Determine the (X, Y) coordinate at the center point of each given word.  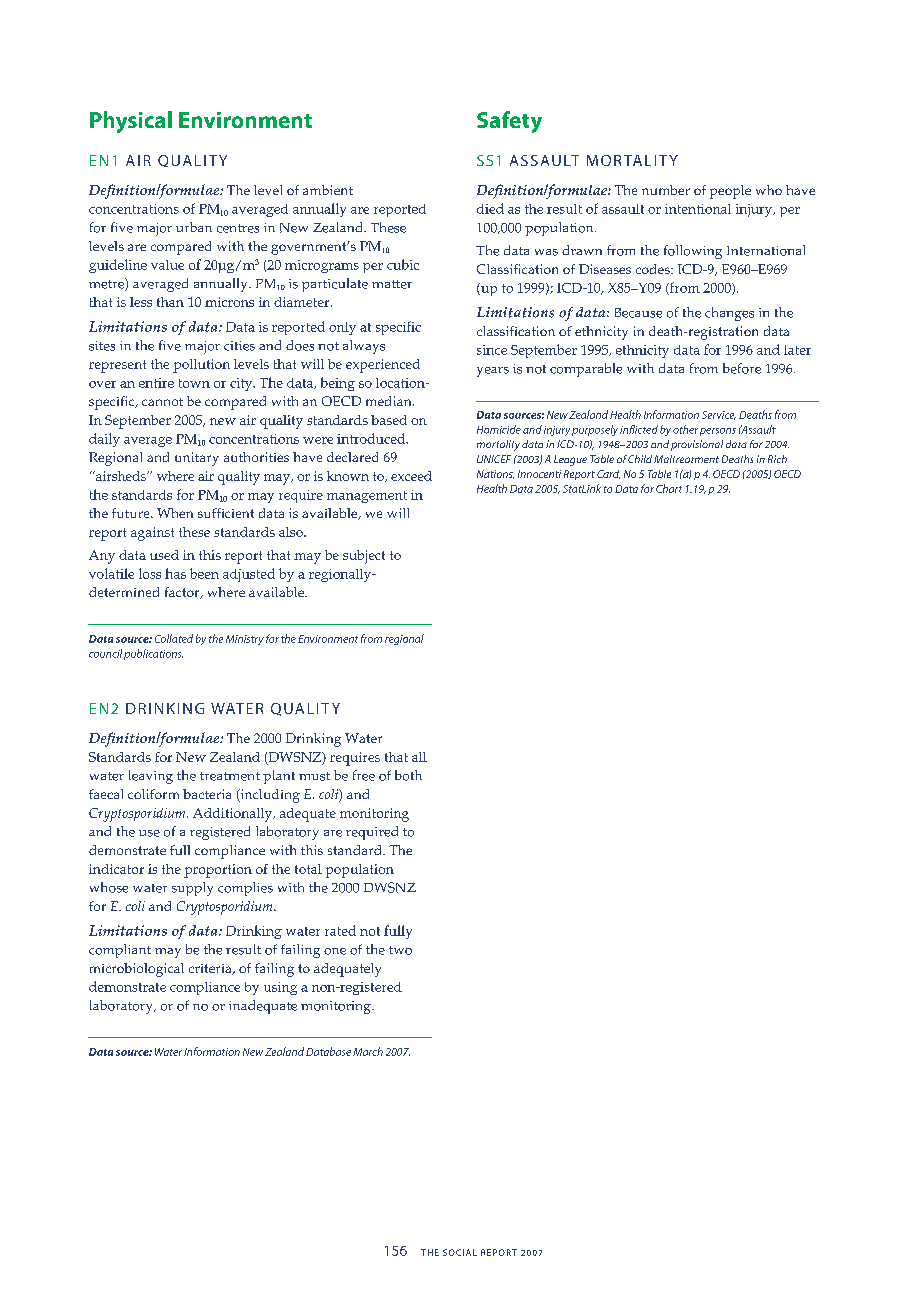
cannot (162, 402)
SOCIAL (460, 1252)
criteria (211, 969)
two (400, 950)
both (408, 775)
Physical (131, 122)
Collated (174, 638)
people (730, 192)
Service (719, 415)
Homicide (499, 429)
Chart (669, 488)
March (368, 1051)
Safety (509, 122)
